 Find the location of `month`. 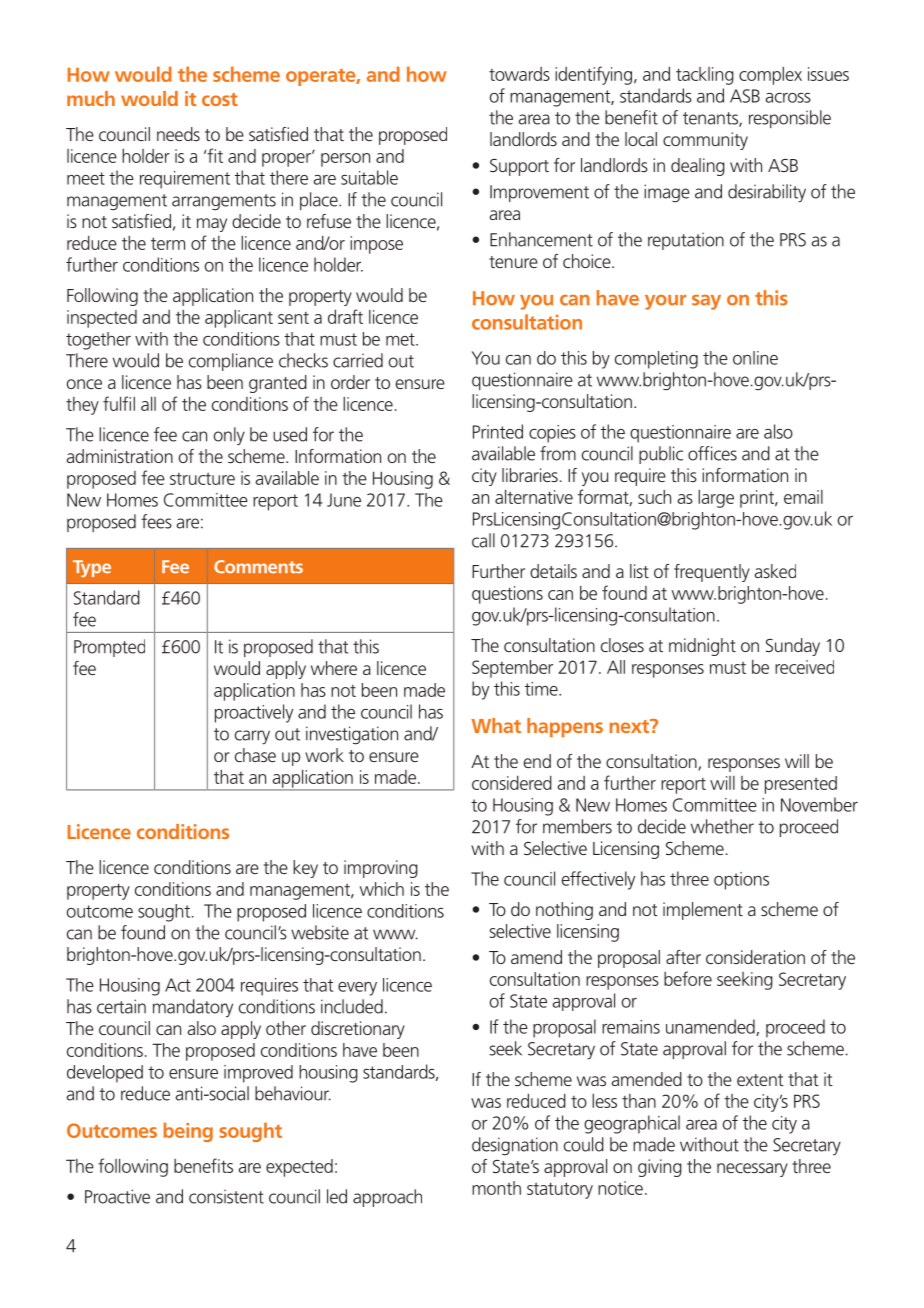

month is located at coordinates (496, 1188).
